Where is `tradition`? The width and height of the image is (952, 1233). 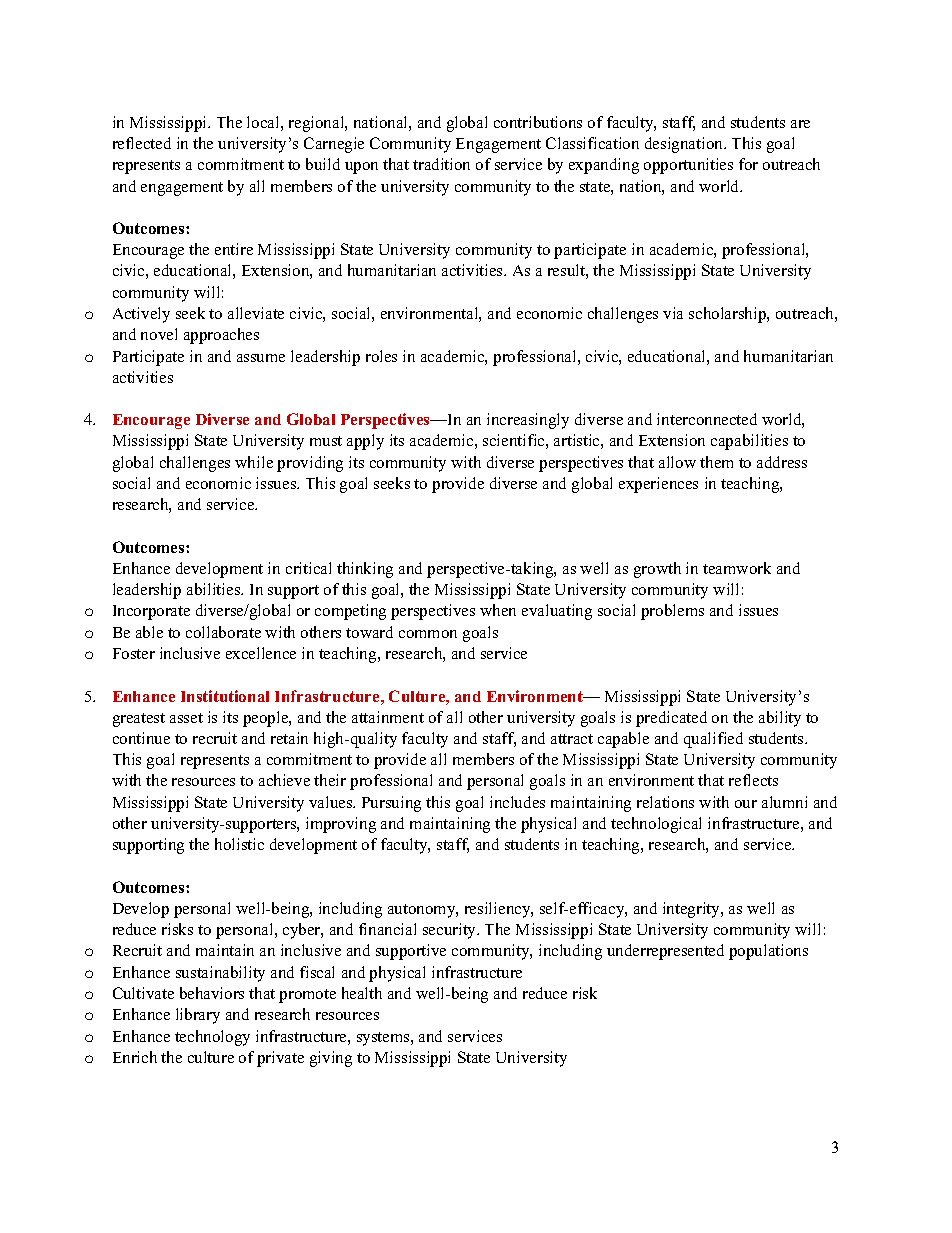
tradition is located at coordinates (441, 164).
